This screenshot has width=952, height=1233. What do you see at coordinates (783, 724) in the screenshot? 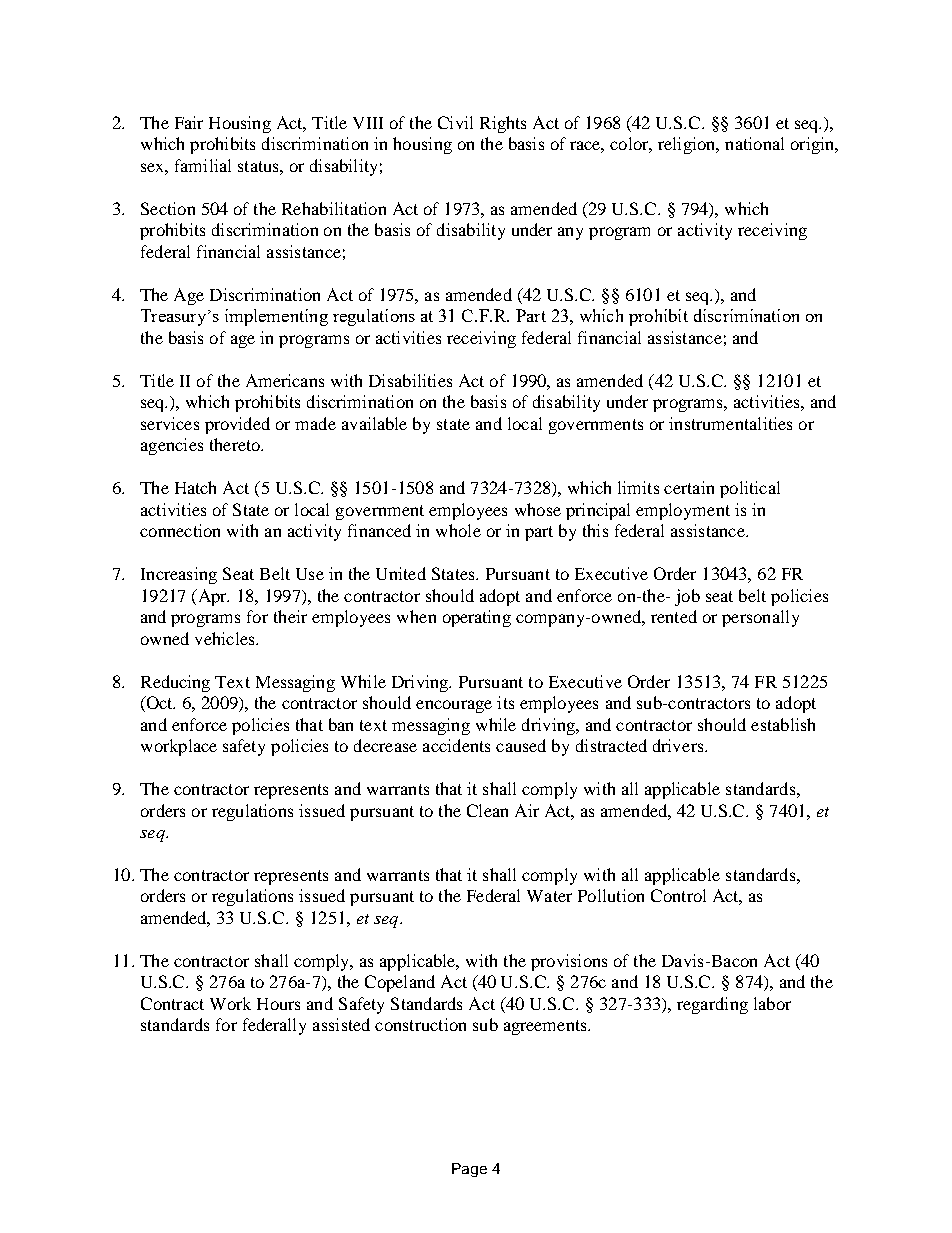
I see `establish` at bounding box center [783, 724].
